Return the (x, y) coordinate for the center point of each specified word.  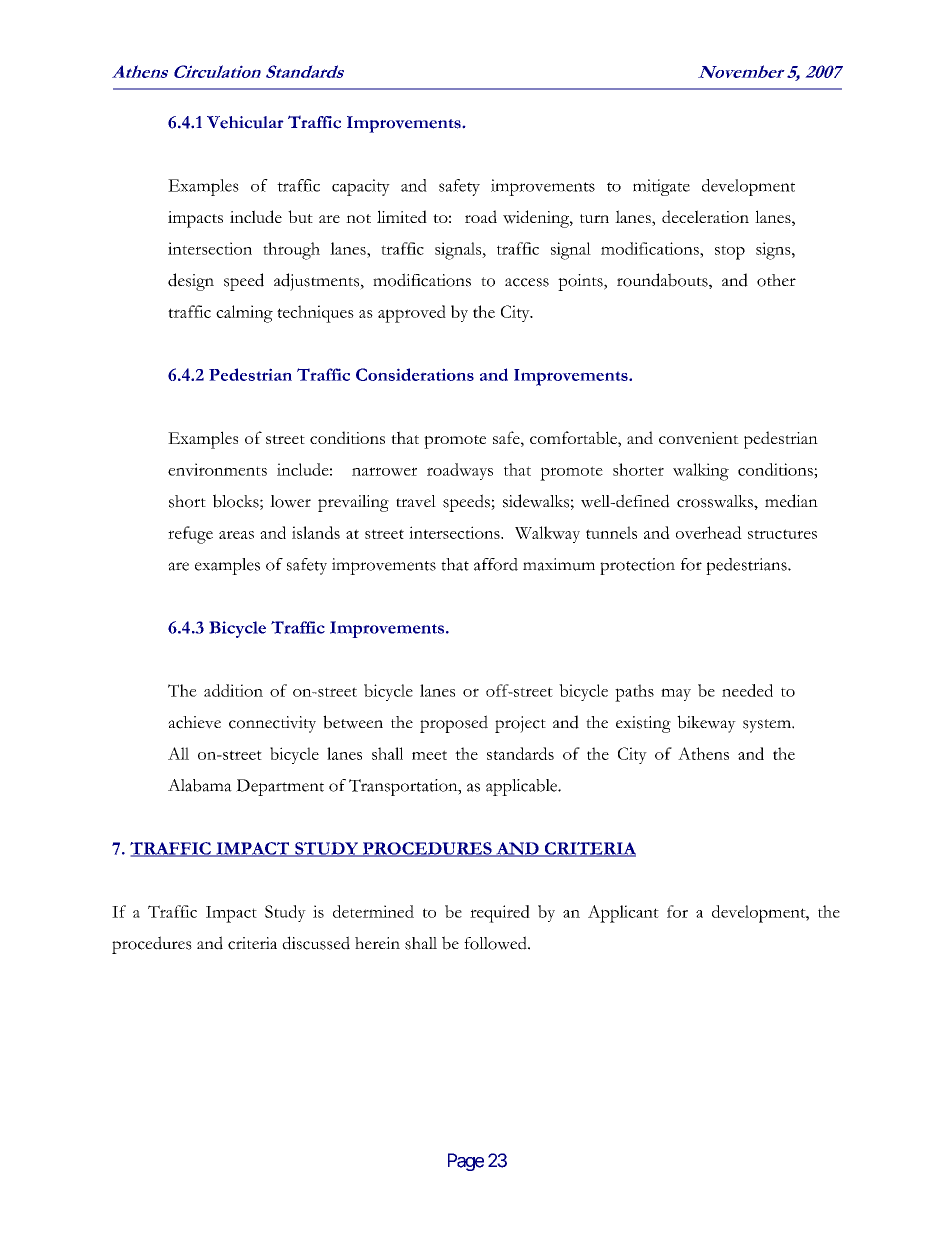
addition (233, 690)
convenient (699, 438)
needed (747, 690)
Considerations (415, 374)
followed (496, 943)
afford (496, 564)
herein (377, 943)
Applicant (623, 914)
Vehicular (245, 122)
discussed (316, 943)
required (500, 914)
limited (402, 216)
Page (466, 1162)
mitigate (661, 187)
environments (217, 469)
